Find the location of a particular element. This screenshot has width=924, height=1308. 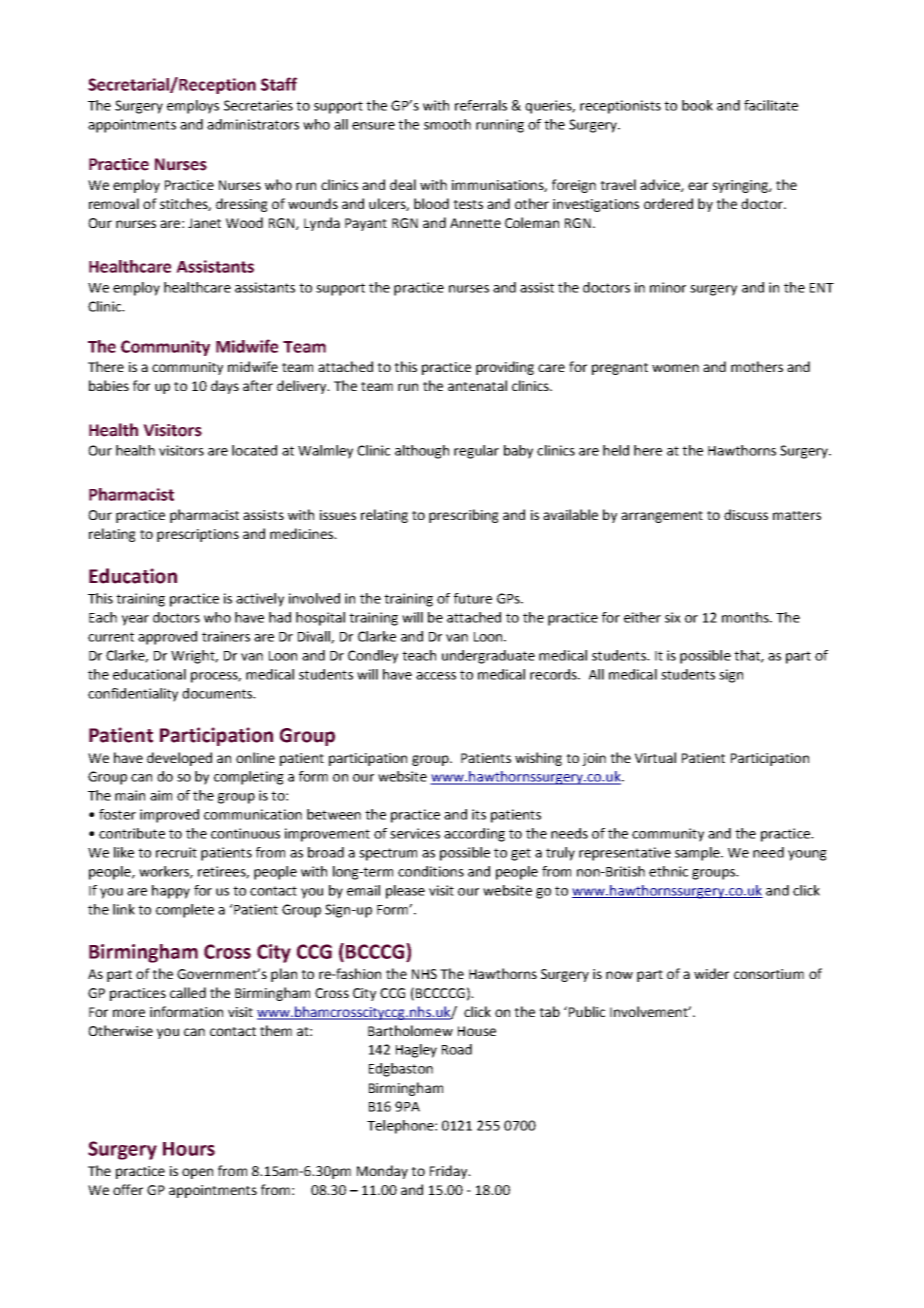

months is located at coordinates (746, 617).
